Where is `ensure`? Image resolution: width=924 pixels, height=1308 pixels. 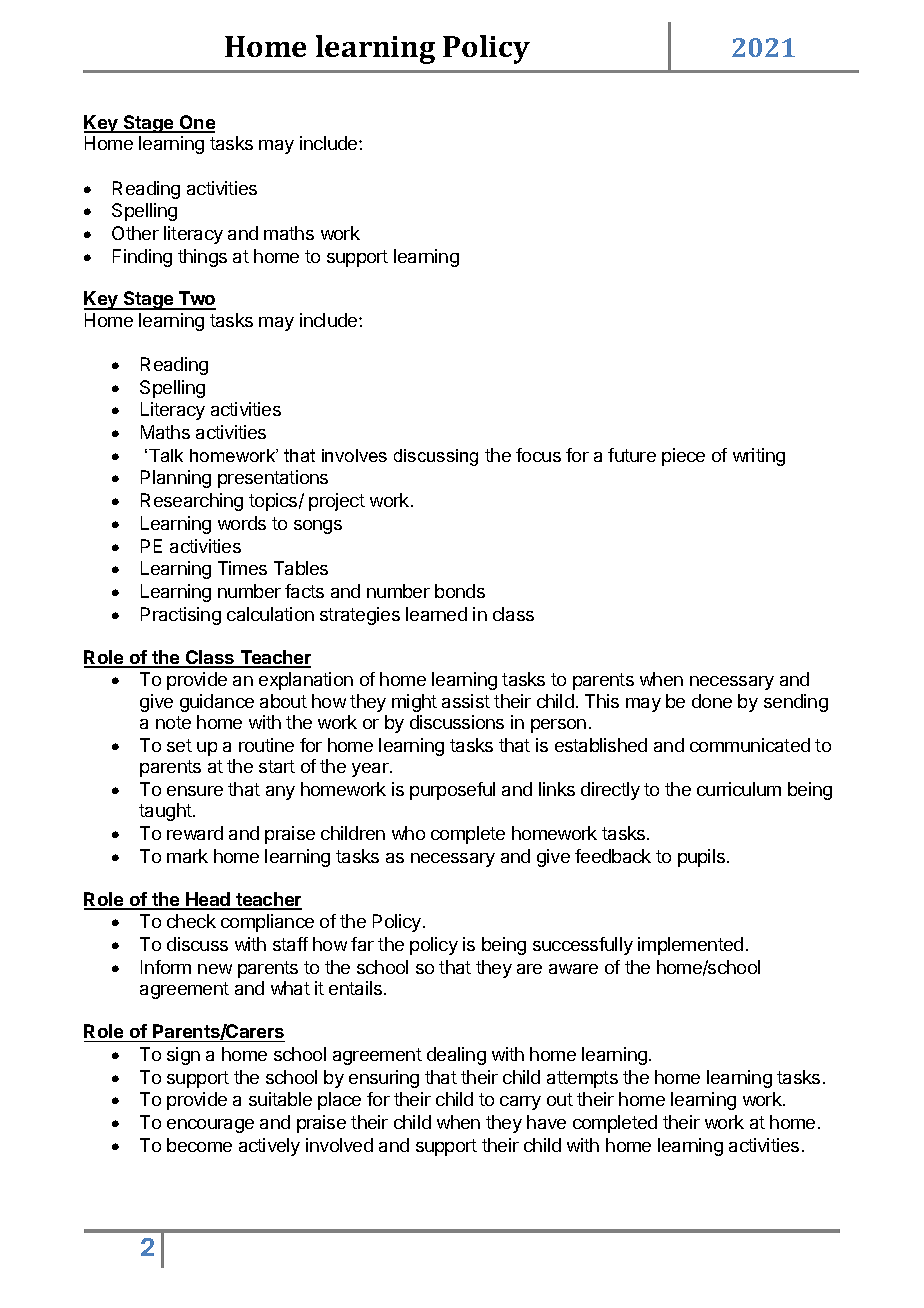 ensure is located at coordinates (195, 791).
